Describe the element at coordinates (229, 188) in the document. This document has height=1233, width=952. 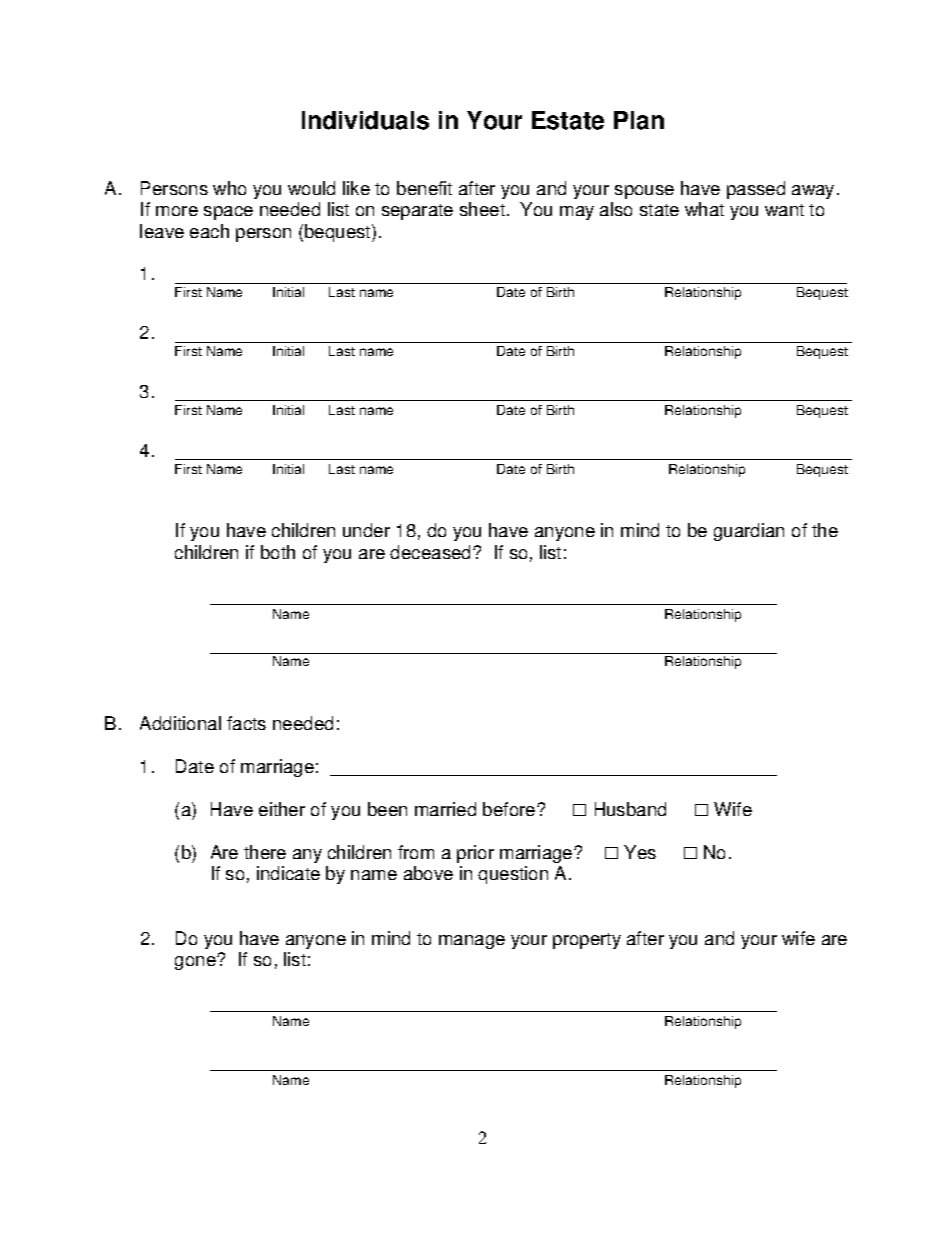
I see `who` at that location.
